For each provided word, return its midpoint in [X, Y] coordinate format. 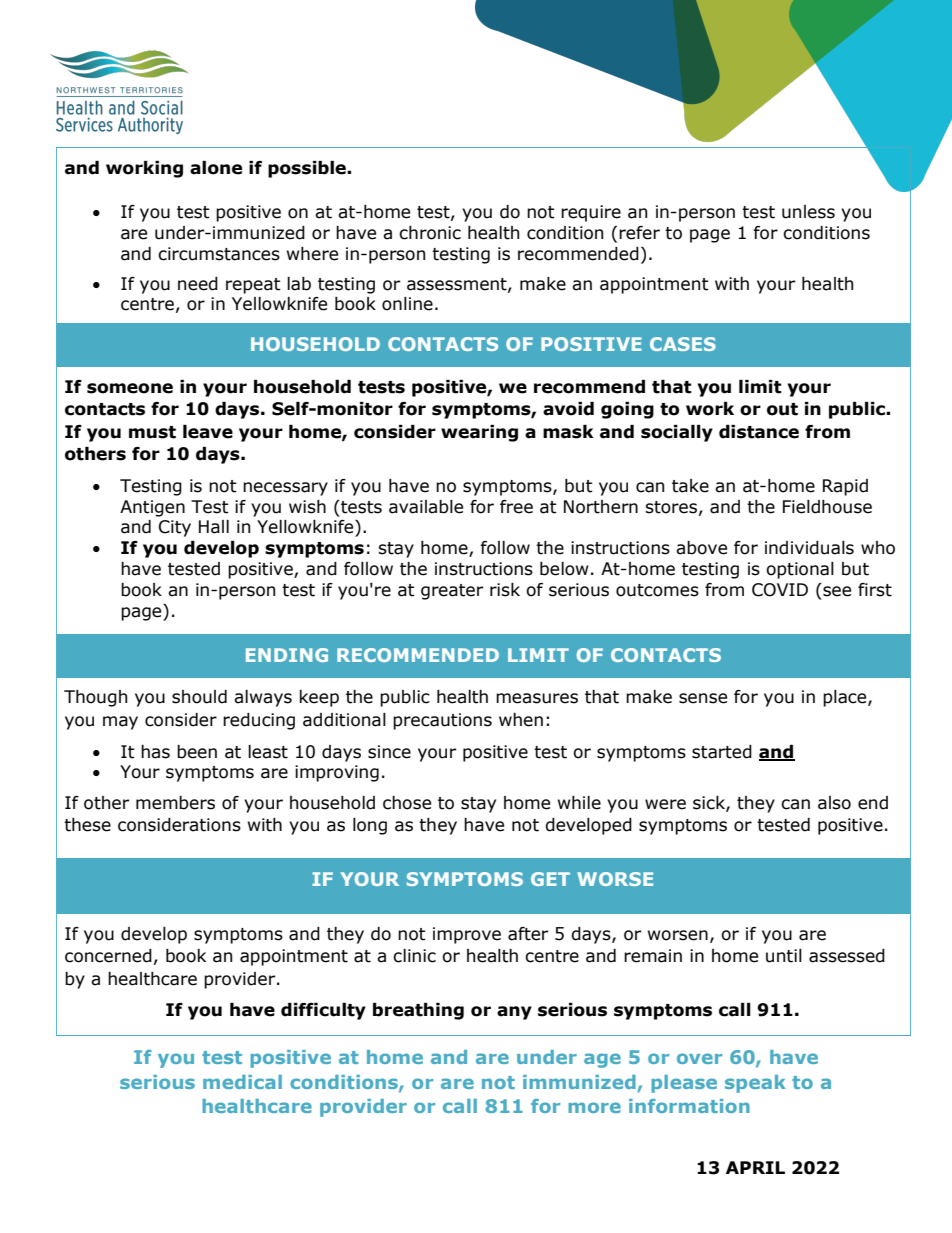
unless [808, 212]
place [846, 698]
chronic [430, 233]
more [594, 1107]
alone [216, 168]
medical [242, 1082]
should [199, 697]
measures [537, 698]
